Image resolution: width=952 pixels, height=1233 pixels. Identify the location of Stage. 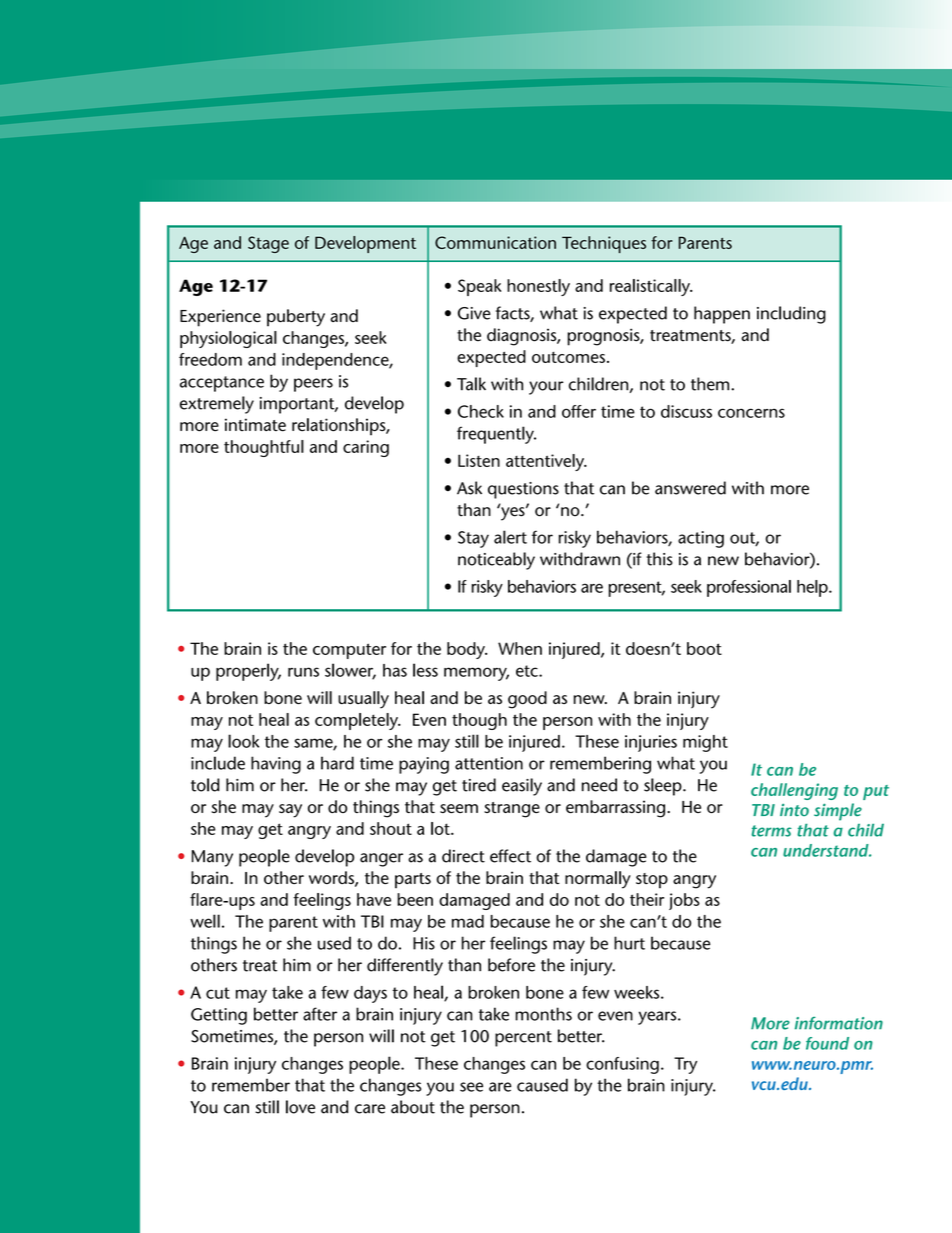
(268, 244).
